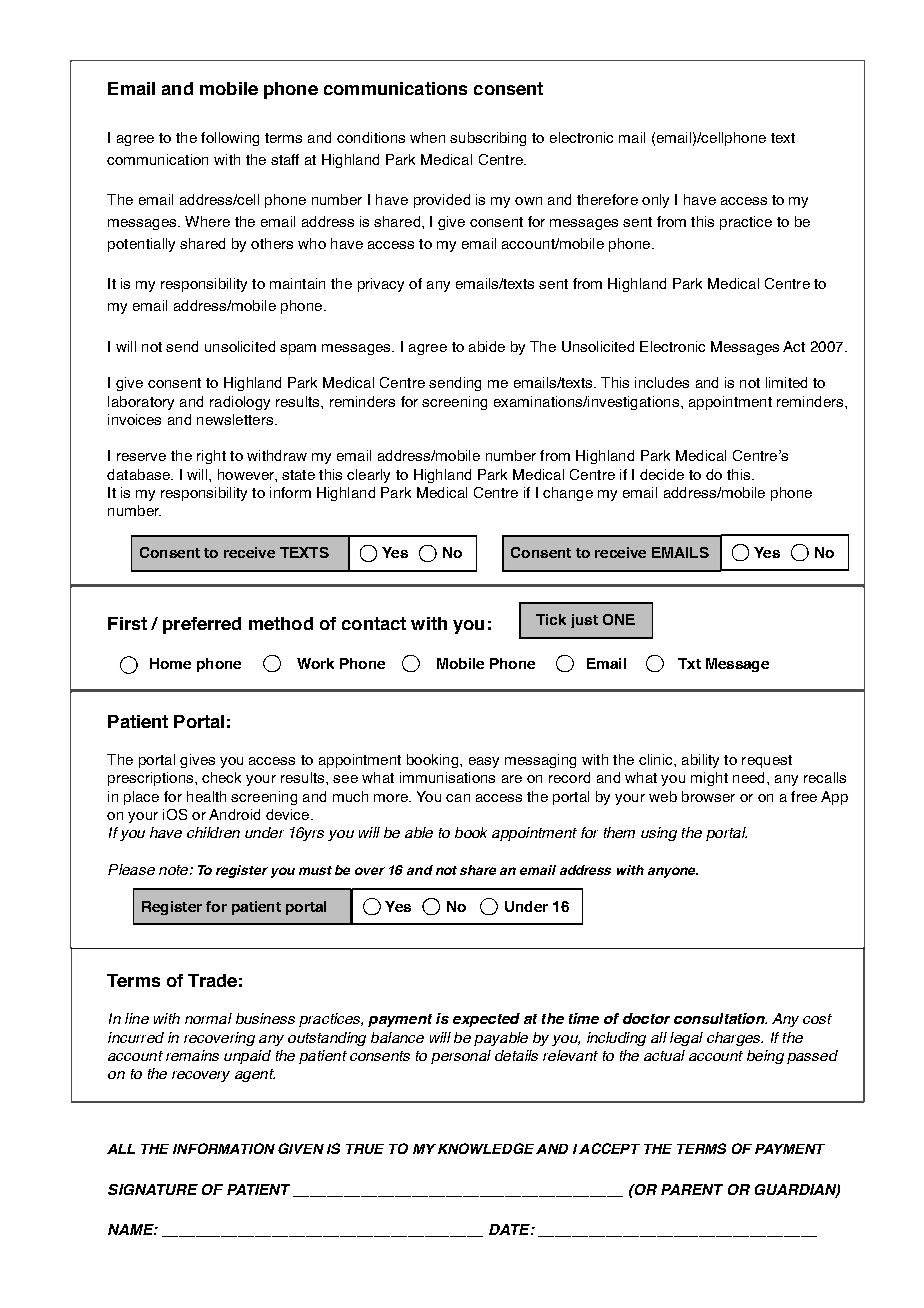 The width and height of the document is (924, 1308). I want to click on DATE, so click(510, 1229).
